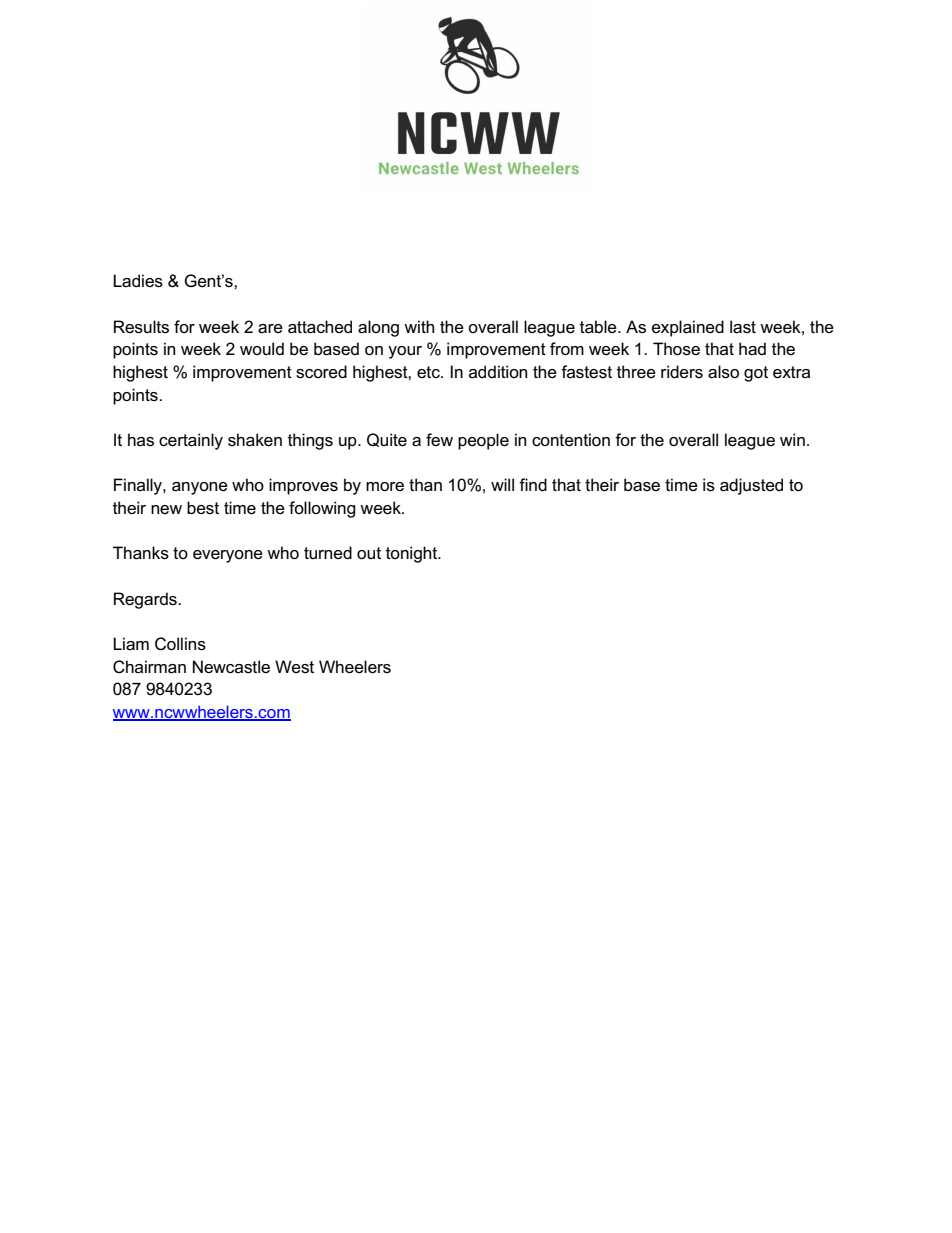  What do you see at coordinates (369, 553) in the screenshot?
I see `out` at bounding box center [369, 553].
